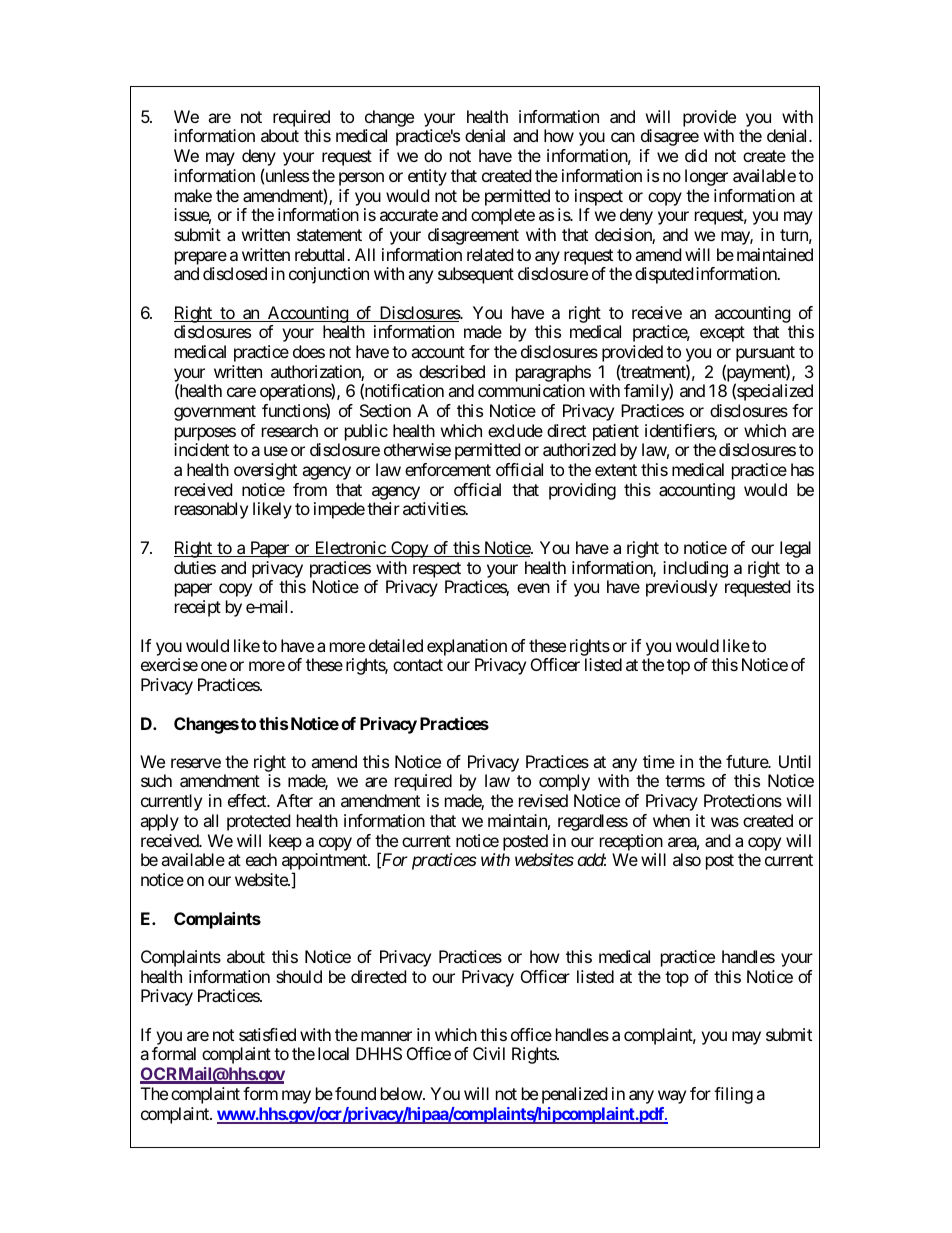 The image size is (952, 1233). I want to click on previously, so click(682, 588).
